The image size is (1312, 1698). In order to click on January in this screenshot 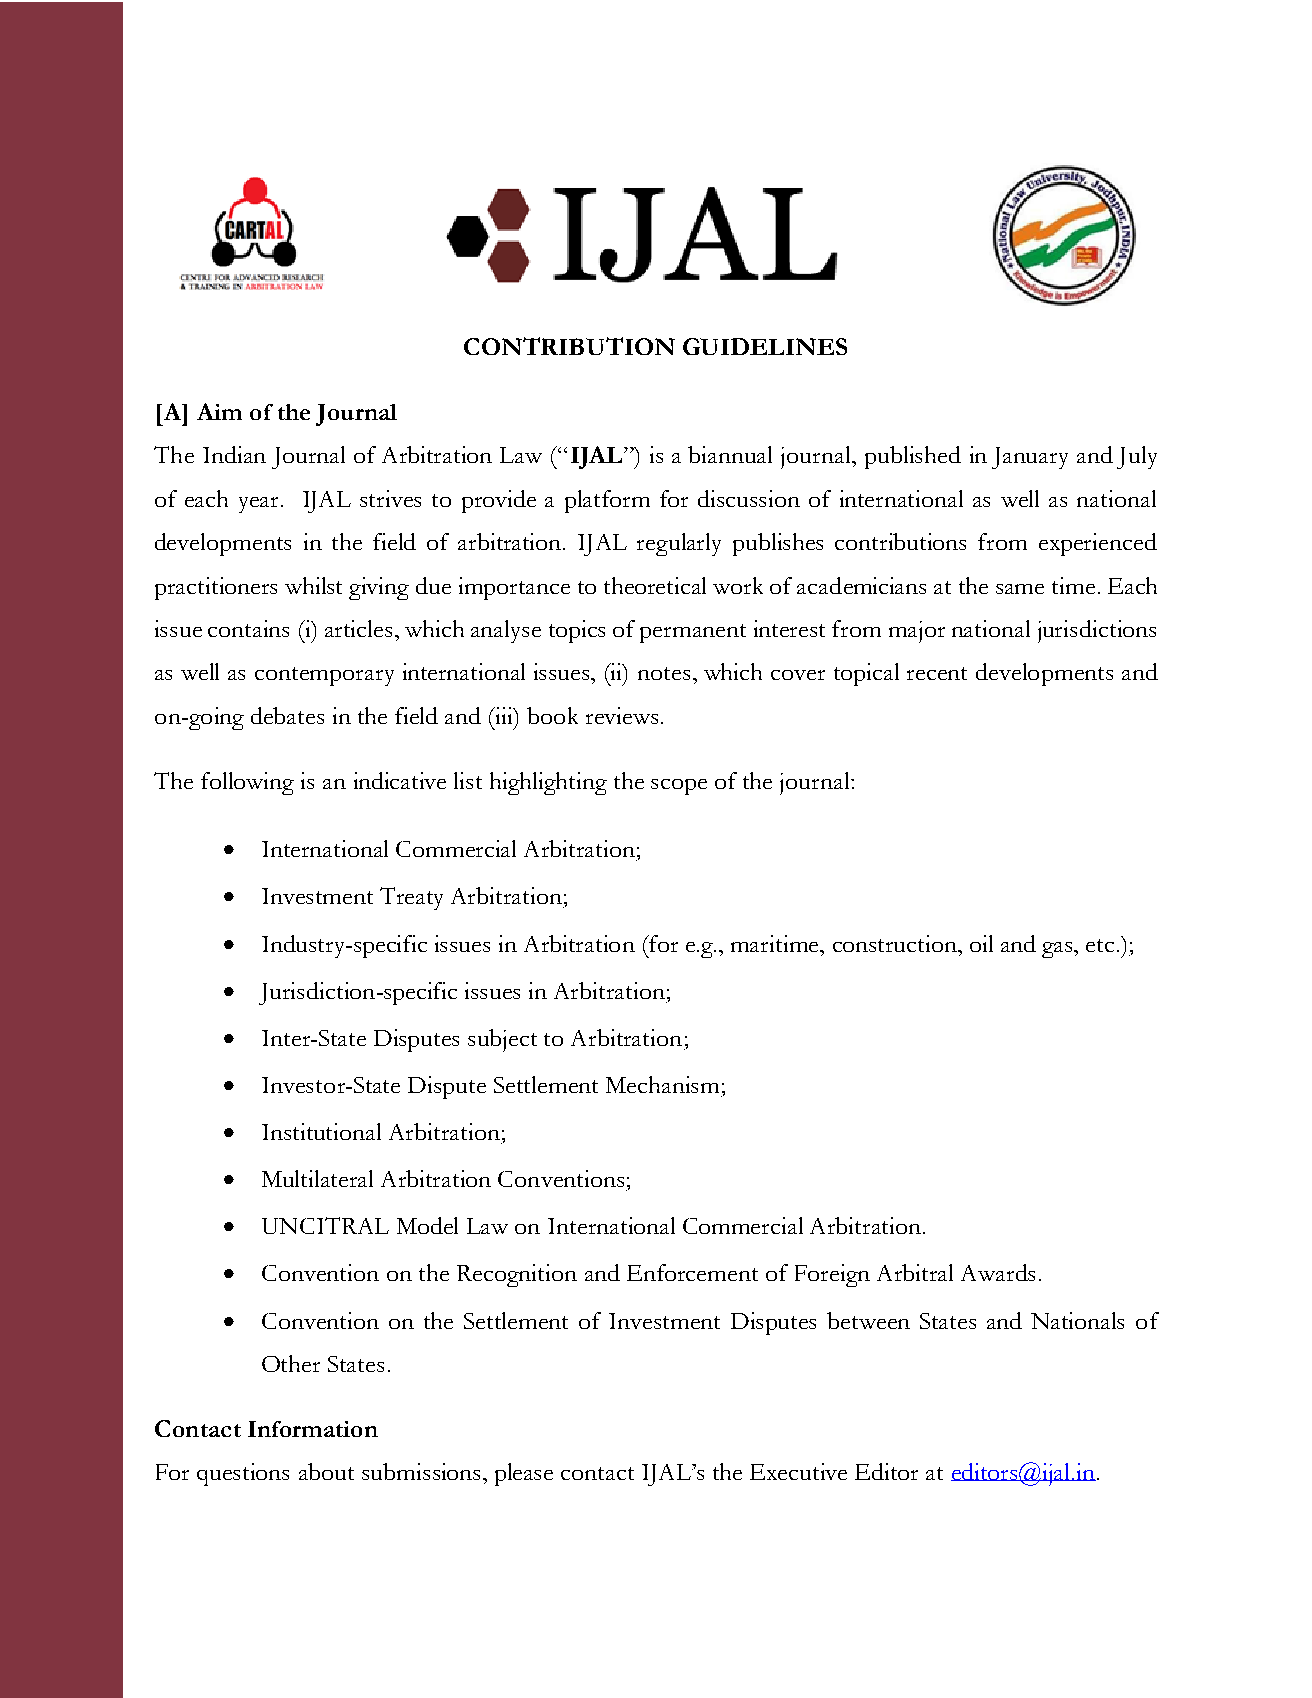, I will do `click(1030, 458)`.
